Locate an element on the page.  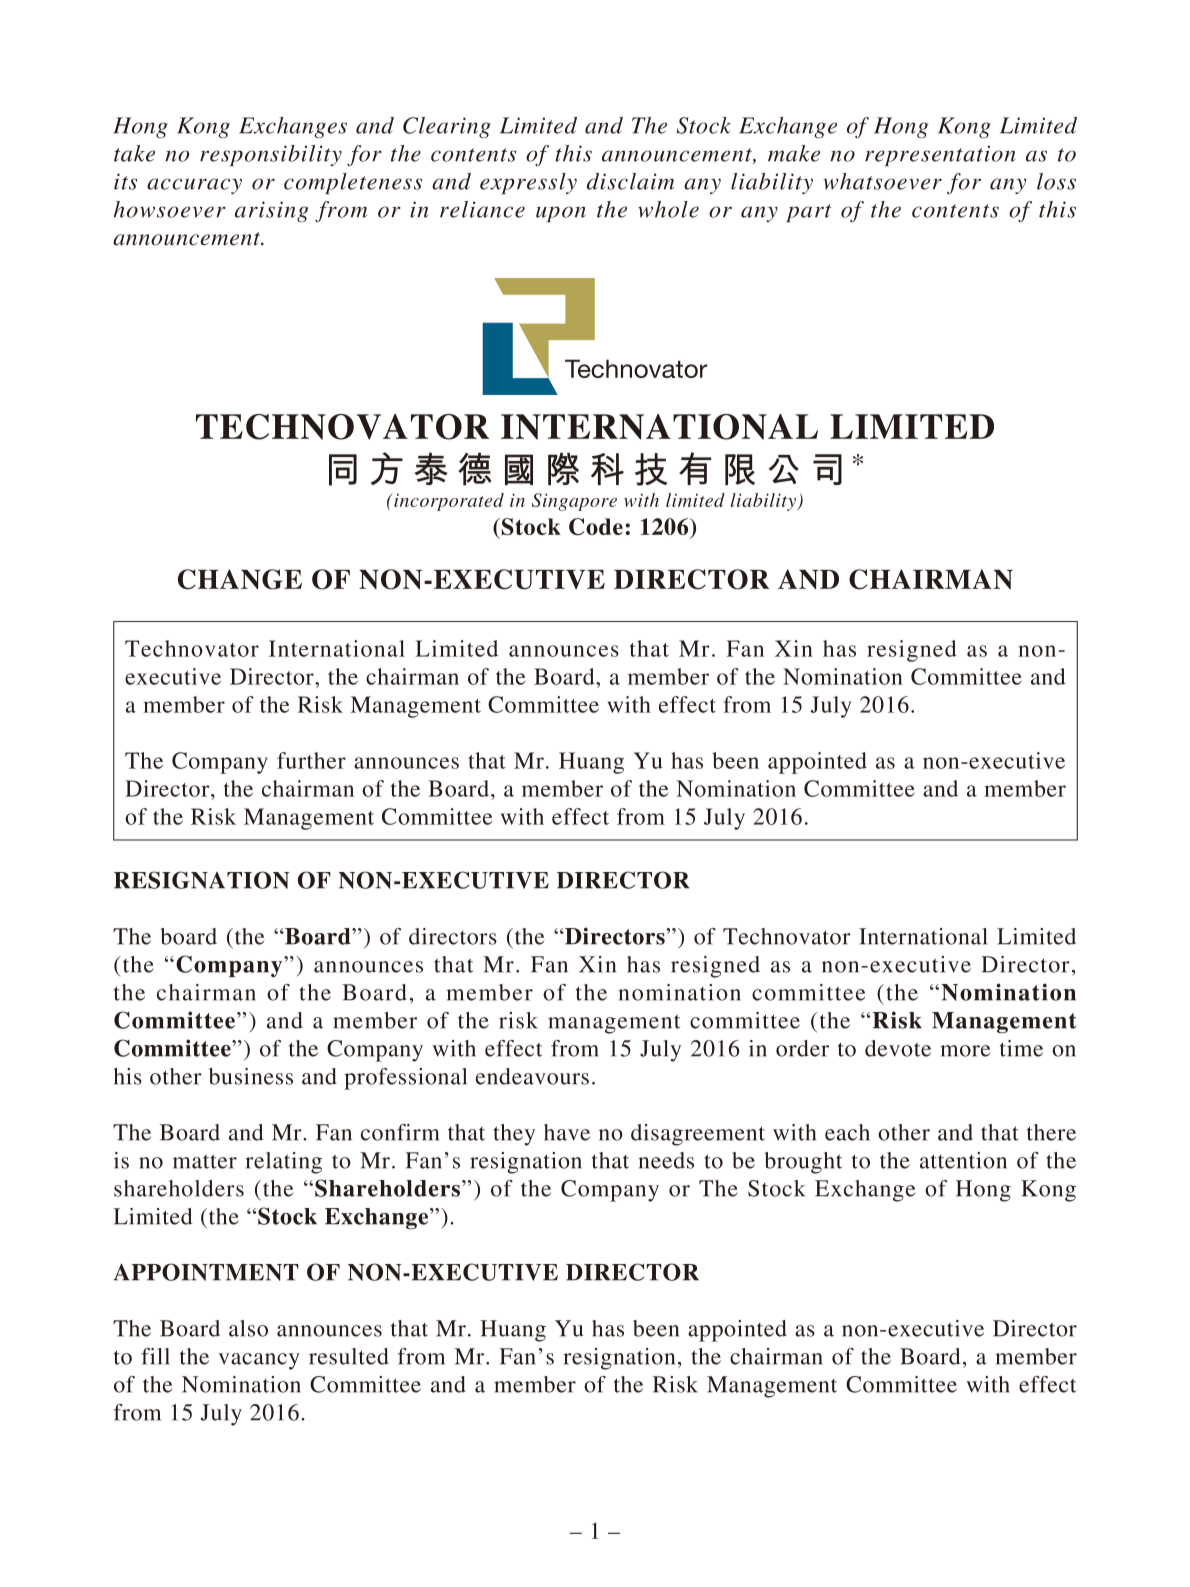
resulted is located at coordinates (349, 1356).
